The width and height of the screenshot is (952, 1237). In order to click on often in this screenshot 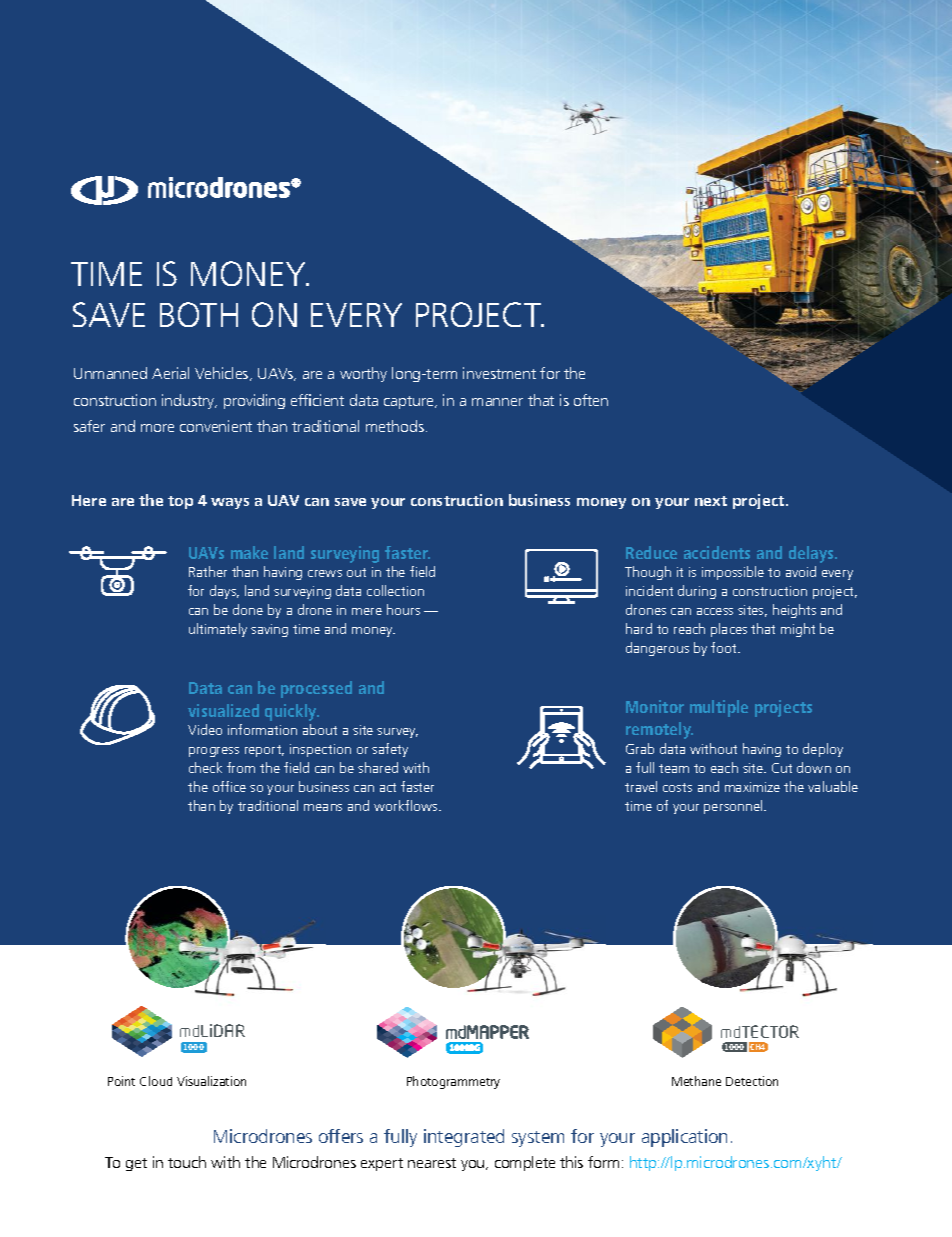, I will do `click(591, 400)`.
